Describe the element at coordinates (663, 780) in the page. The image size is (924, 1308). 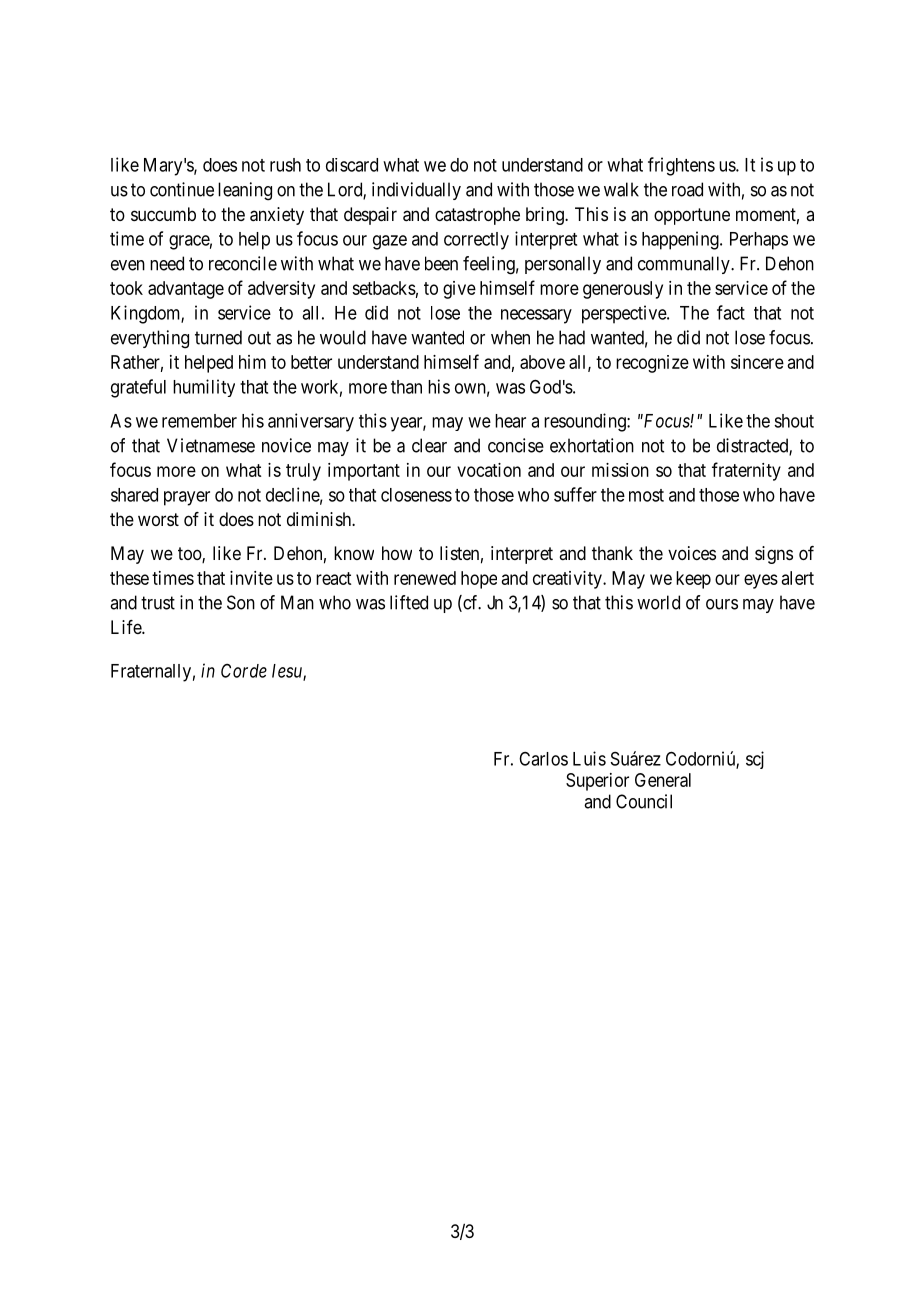
I see `General` at that location.
